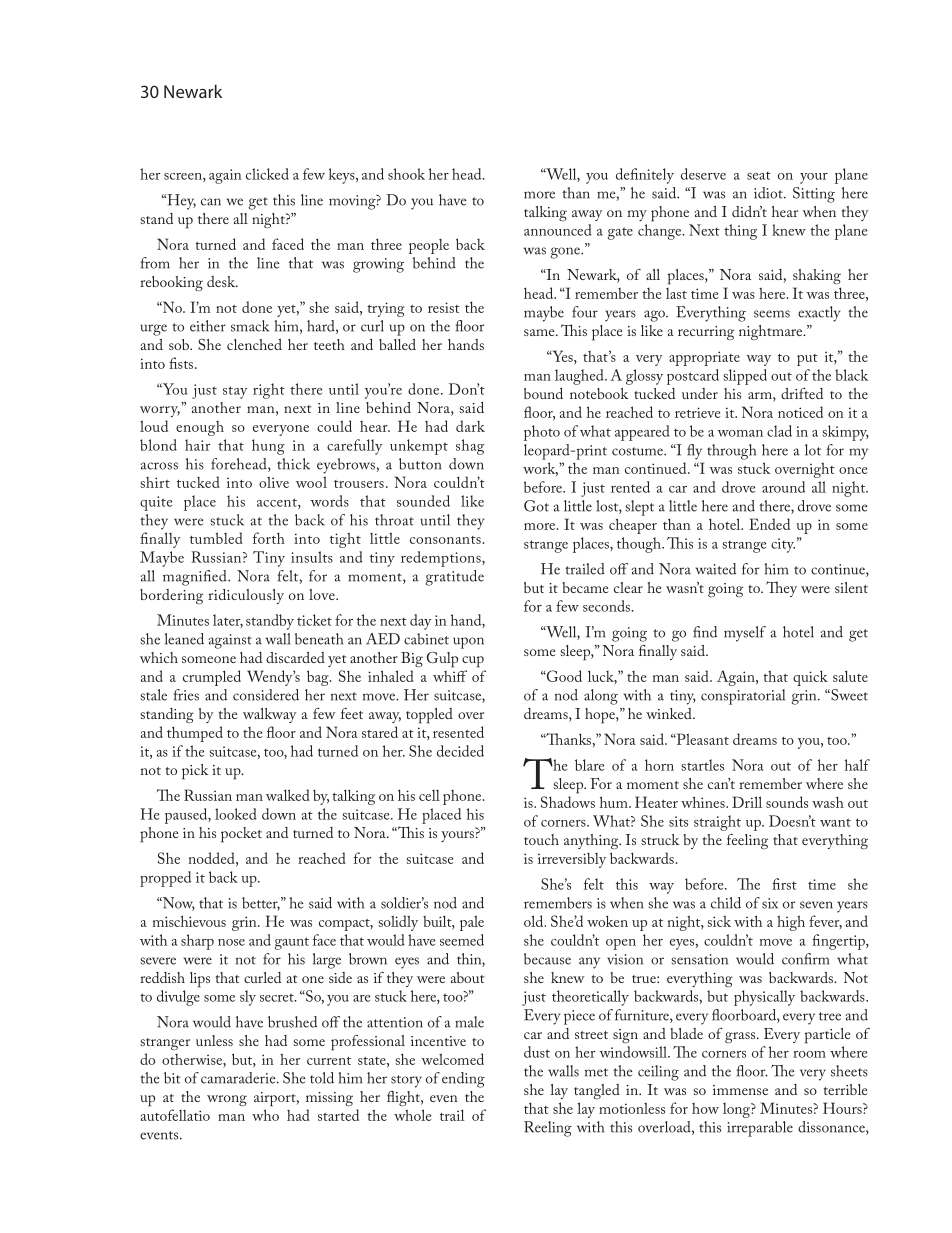 The image size is (952, 1233). Describe the element at coordinates (227, 1100) in the screenshot. I see `wrong` at that location.
